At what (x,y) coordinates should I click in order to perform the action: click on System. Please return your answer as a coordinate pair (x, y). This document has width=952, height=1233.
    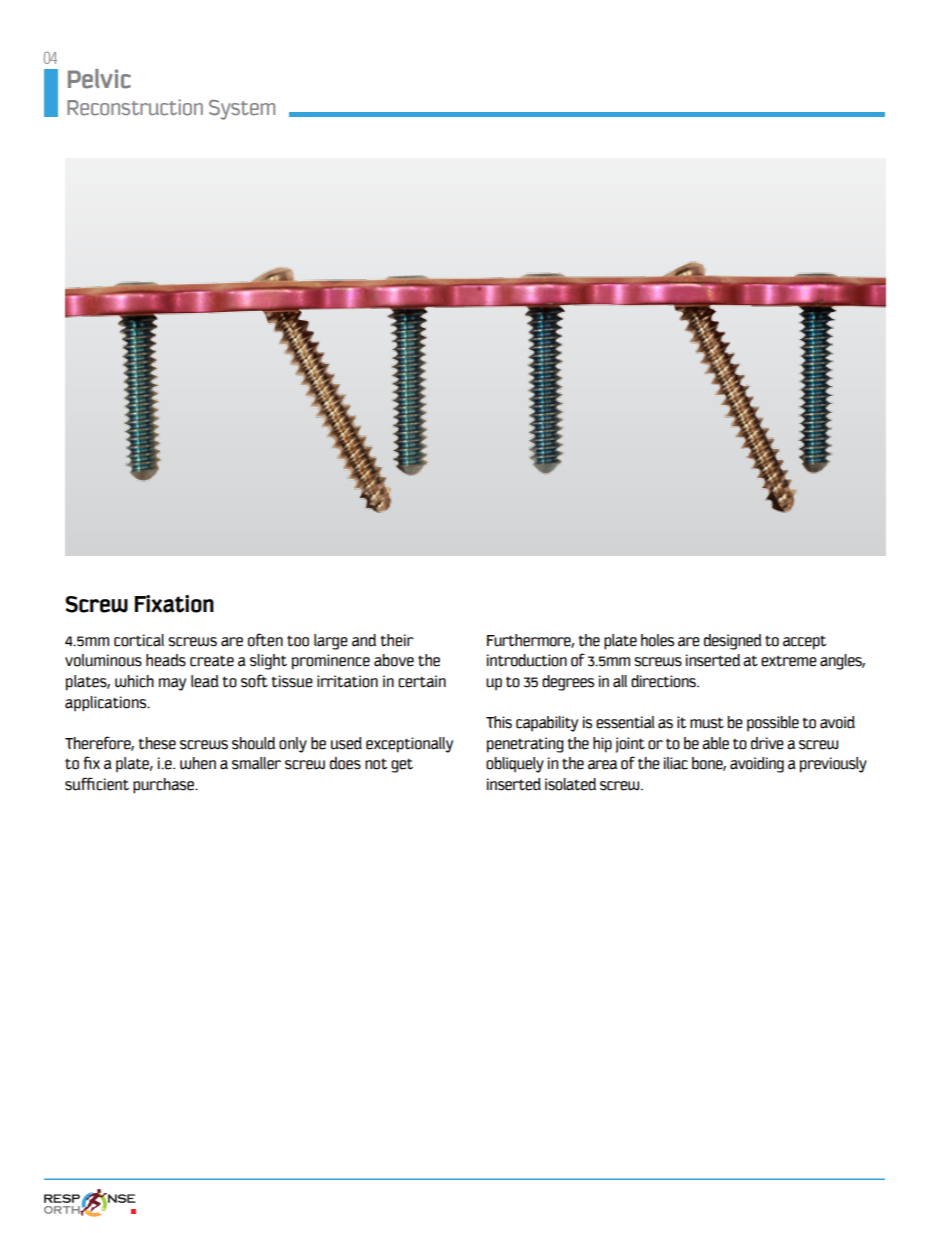
    Looking at the image, I should click on (242, 110).
